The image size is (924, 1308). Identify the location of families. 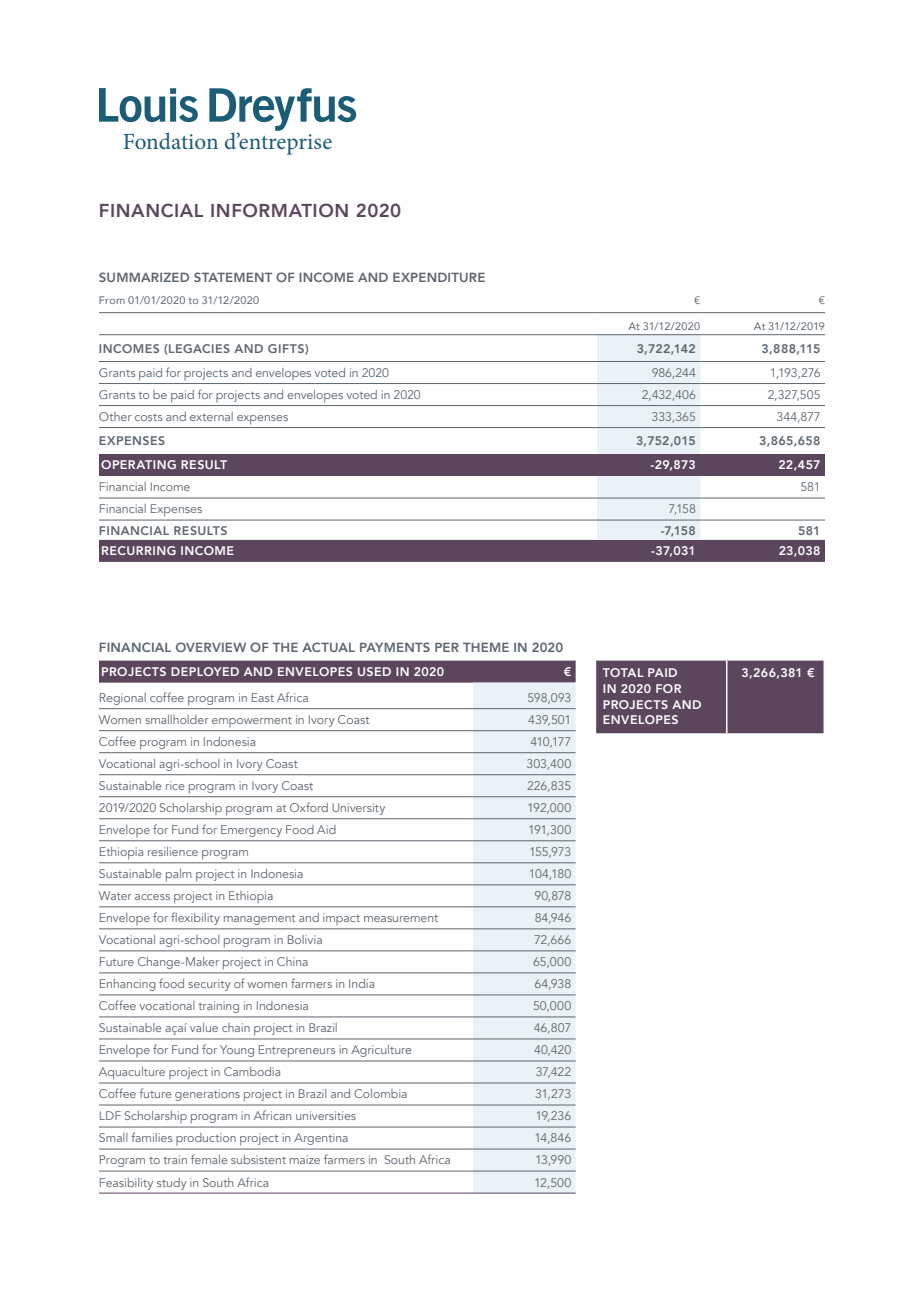
(151, 1137).
